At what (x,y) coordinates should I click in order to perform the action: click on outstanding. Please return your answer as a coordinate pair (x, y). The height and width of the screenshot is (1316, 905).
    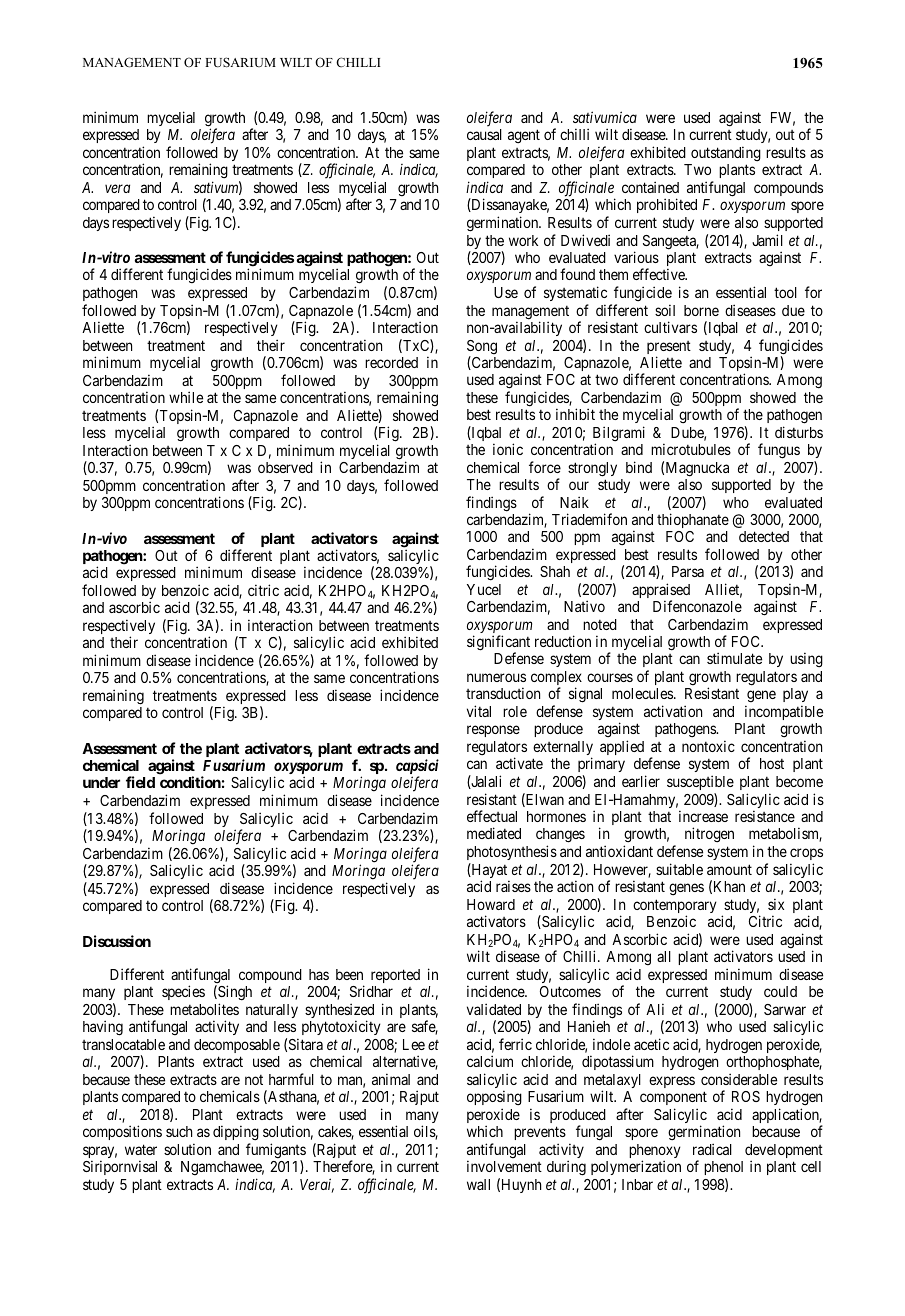
    Looking at the image, I should click on (726, 154).
